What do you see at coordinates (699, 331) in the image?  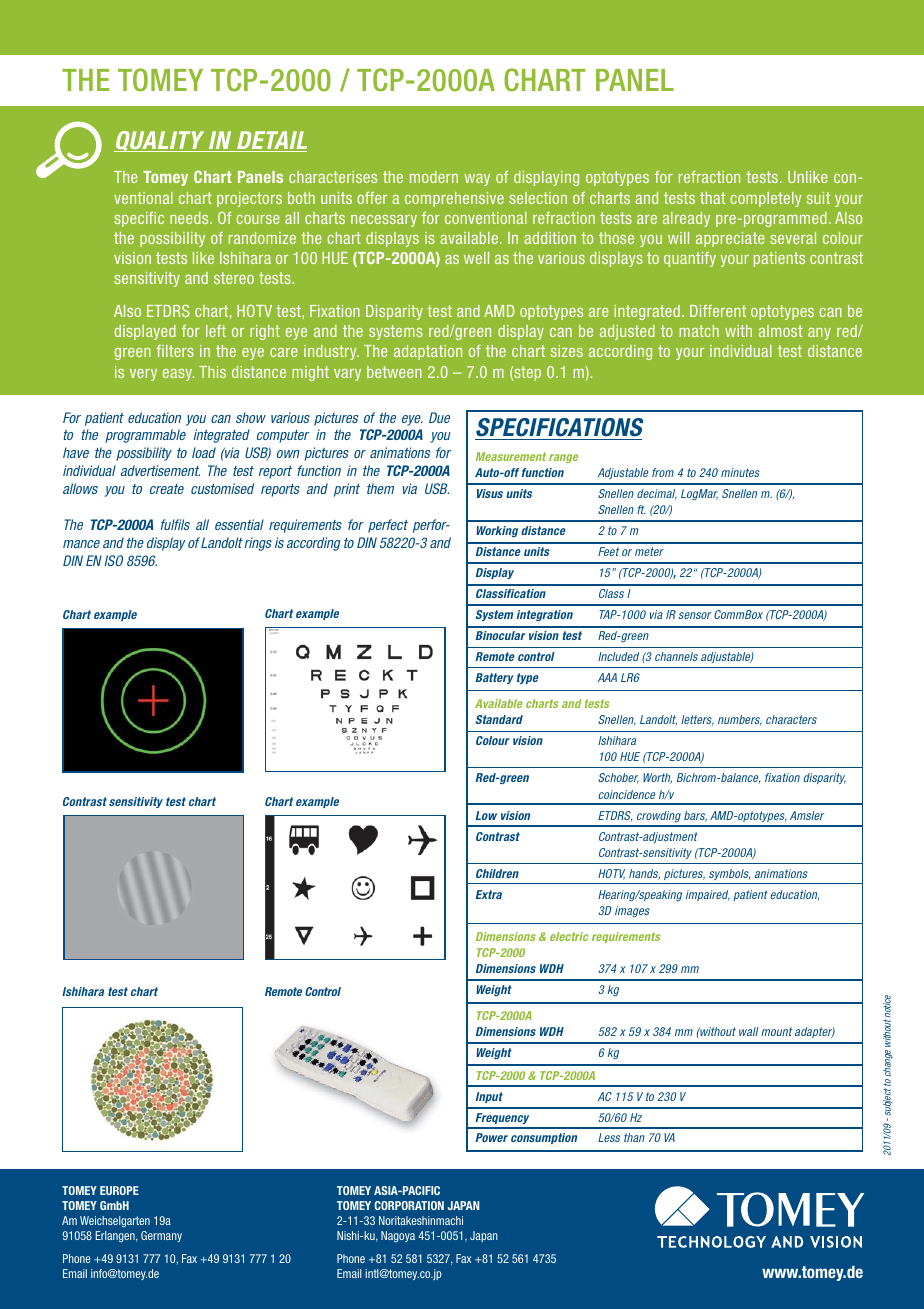 I see `match` at bounding box center [699, 331].
